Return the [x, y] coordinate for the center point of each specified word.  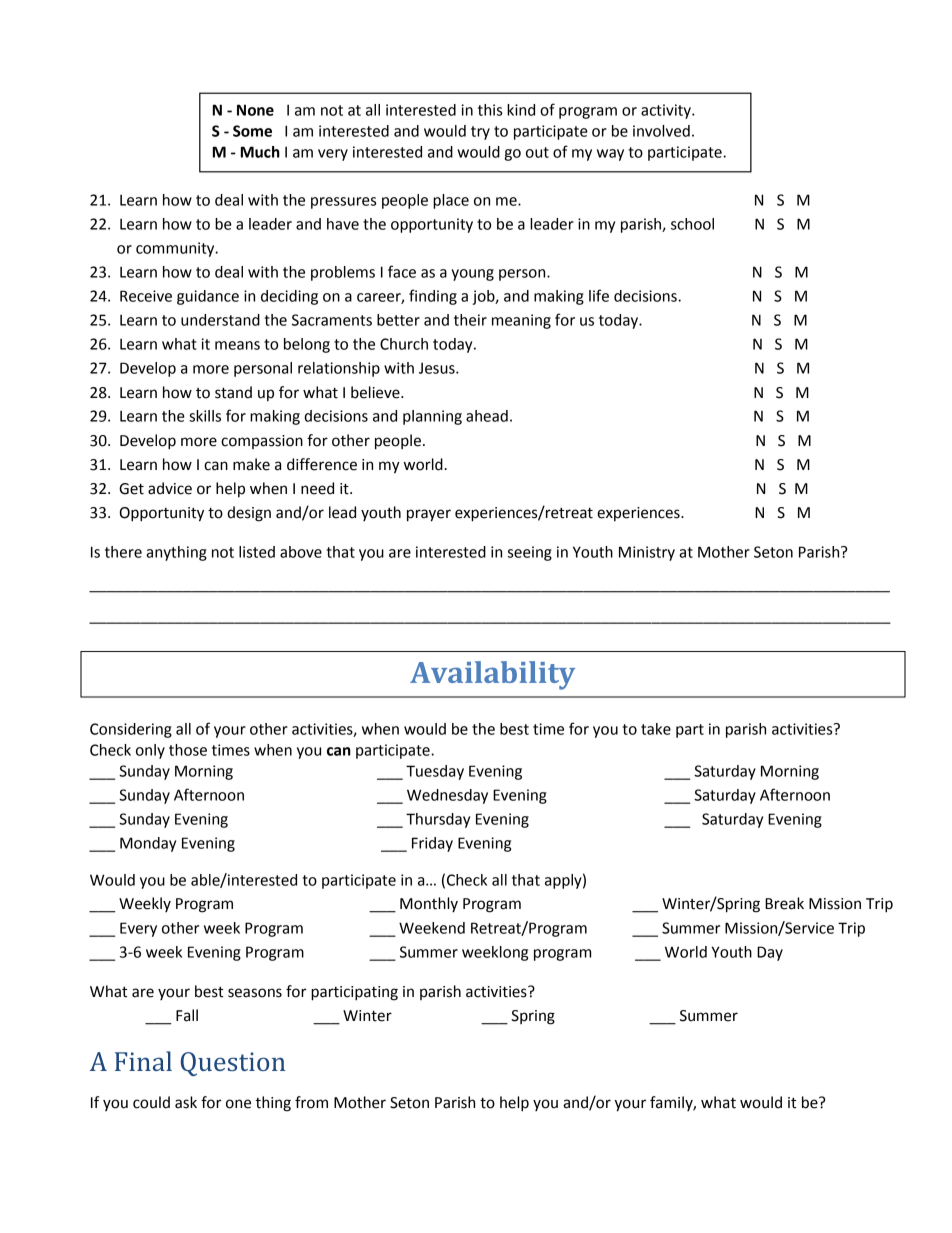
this [490, 110]
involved [661, 131]
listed [257, 552]
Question [233, 1064]
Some [252, 131]
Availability [492, 675]
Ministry [647, 553]
